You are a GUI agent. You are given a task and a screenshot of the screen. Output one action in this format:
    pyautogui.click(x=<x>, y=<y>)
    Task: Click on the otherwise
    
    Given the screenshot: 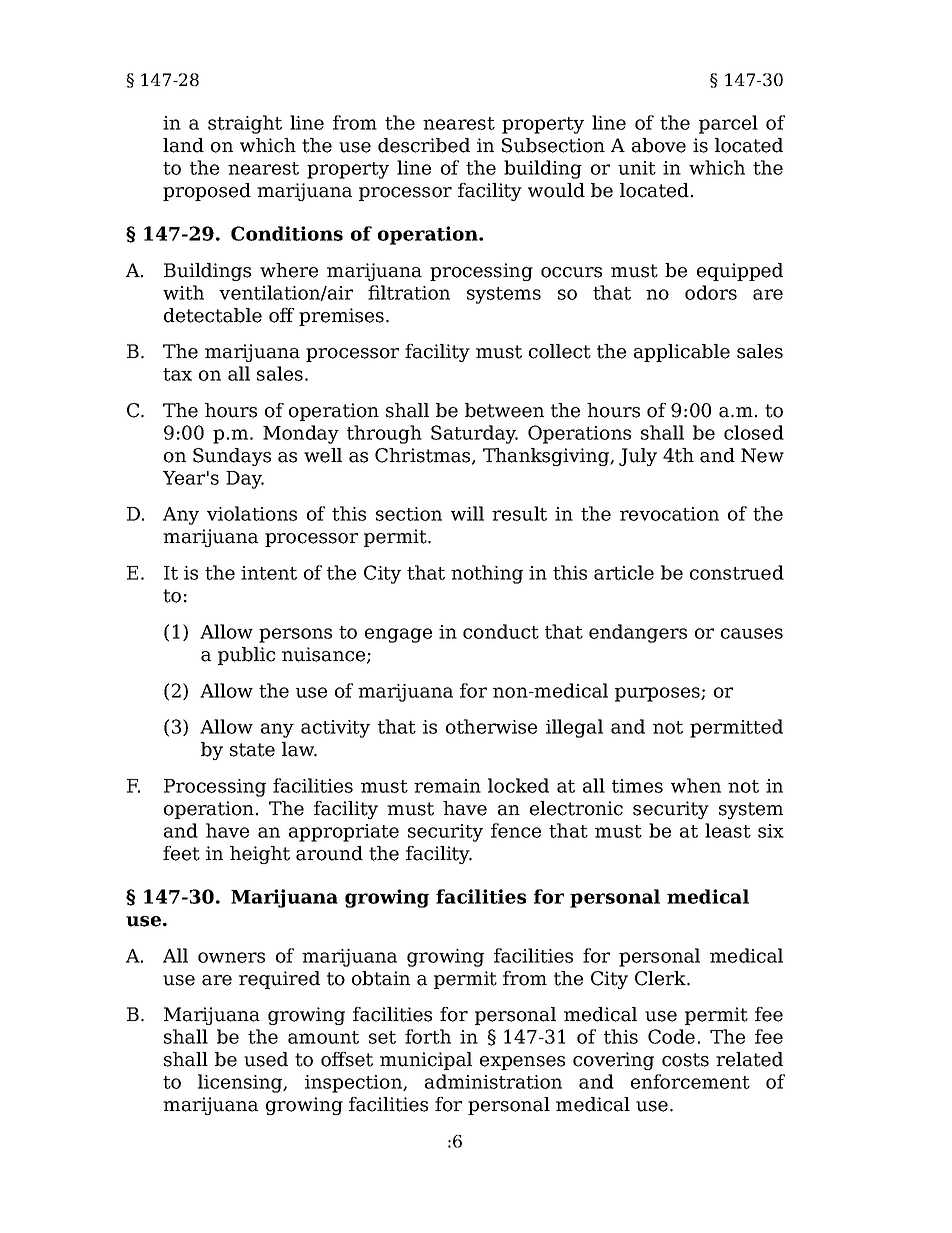 What is the action you would take?
    pyautogui.click(x=491, y=726)
